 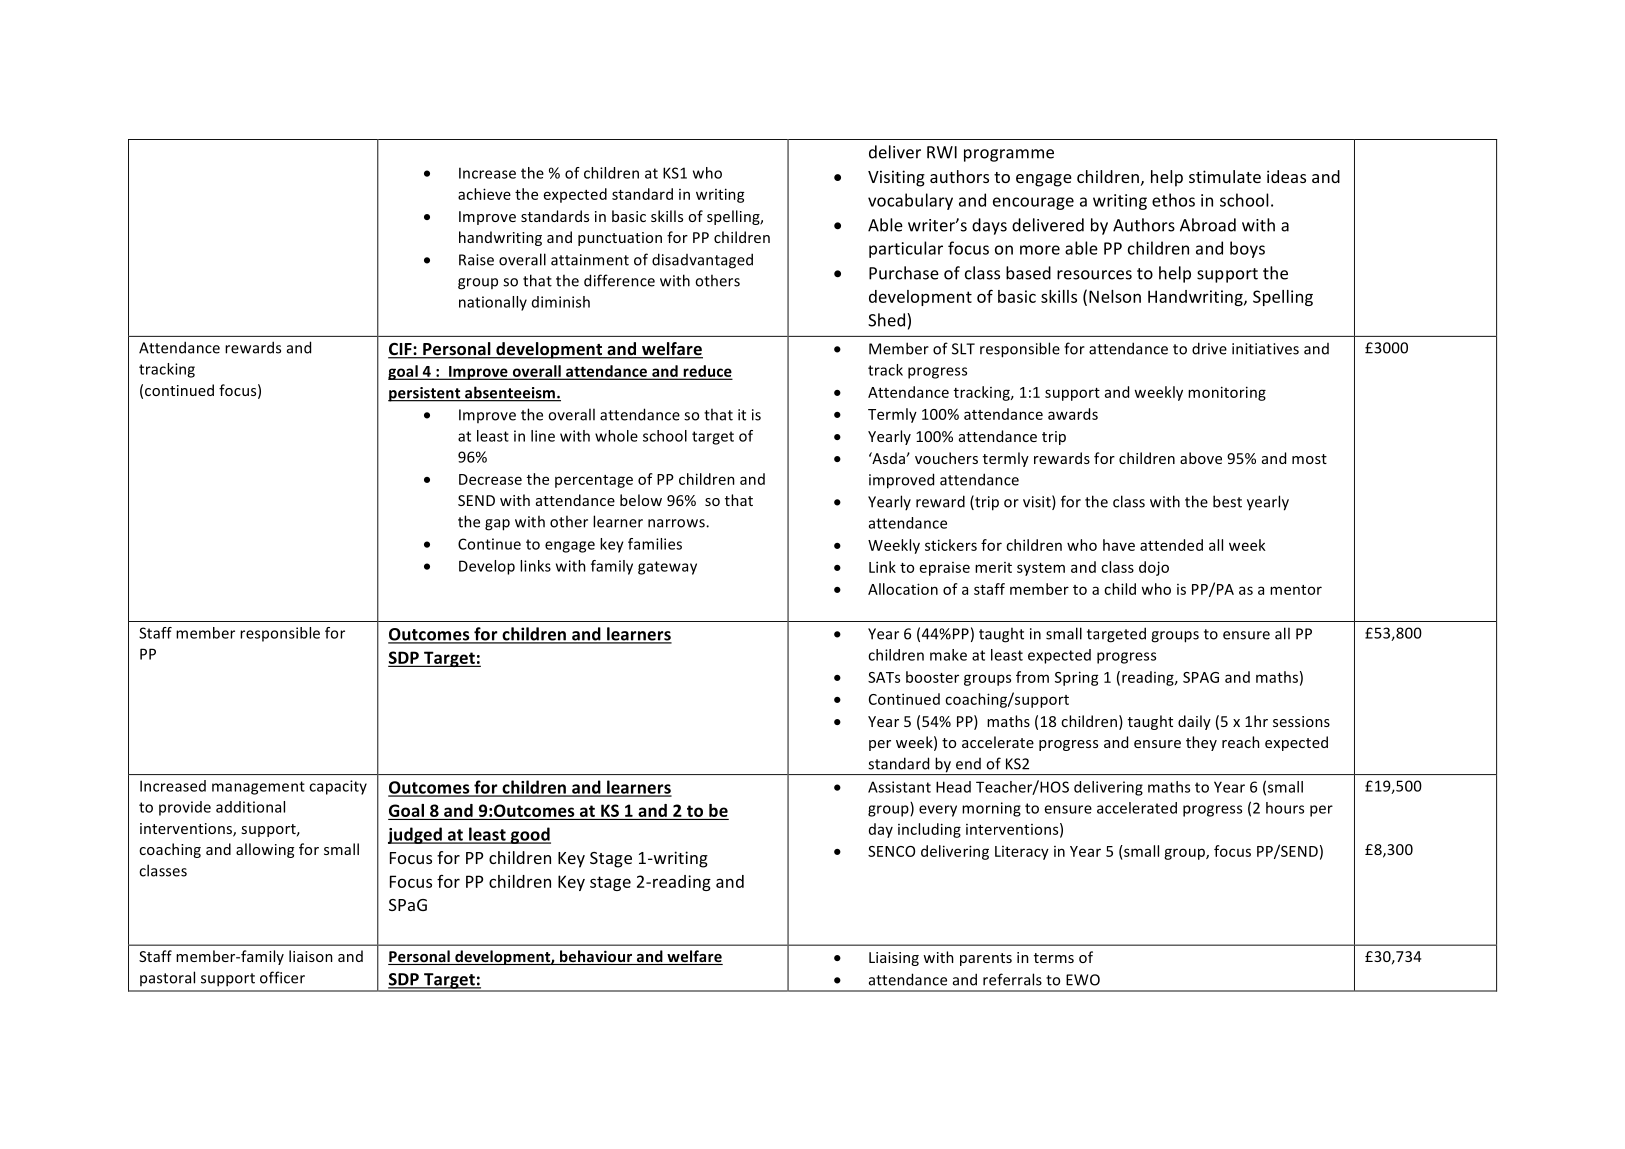 What do you see at coordinates (1154, 568) in the screenshot?
I see `dojo` at bounding box center [1154, 568].
